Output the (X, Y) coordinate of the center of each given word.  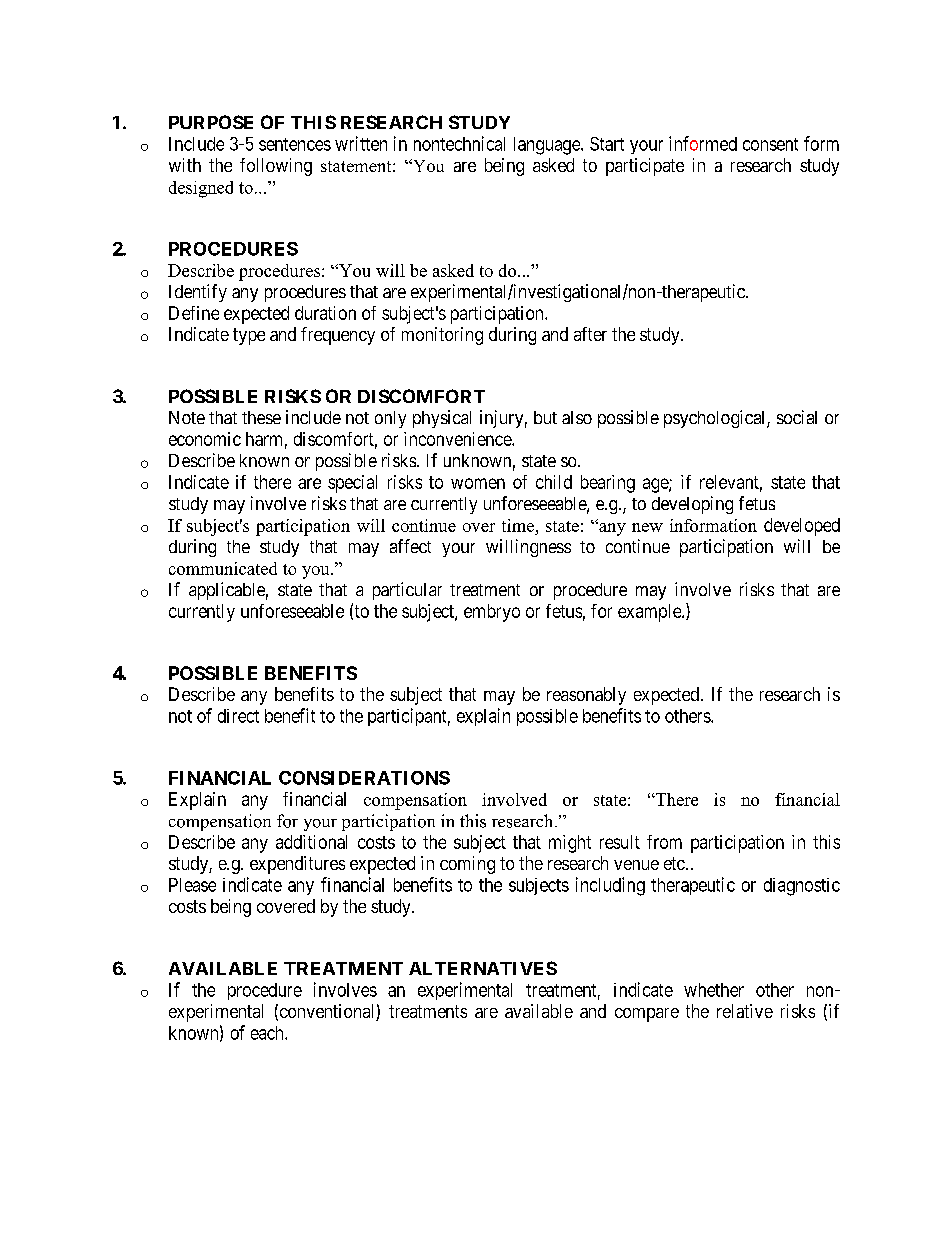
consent (770, 144)
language (548, 146)
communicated (223, 568)
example (650, 613)
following (276, 167)
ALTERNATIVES (483, 968)
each (268, 1033)
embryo (492, 613)
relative (745, 1011)
